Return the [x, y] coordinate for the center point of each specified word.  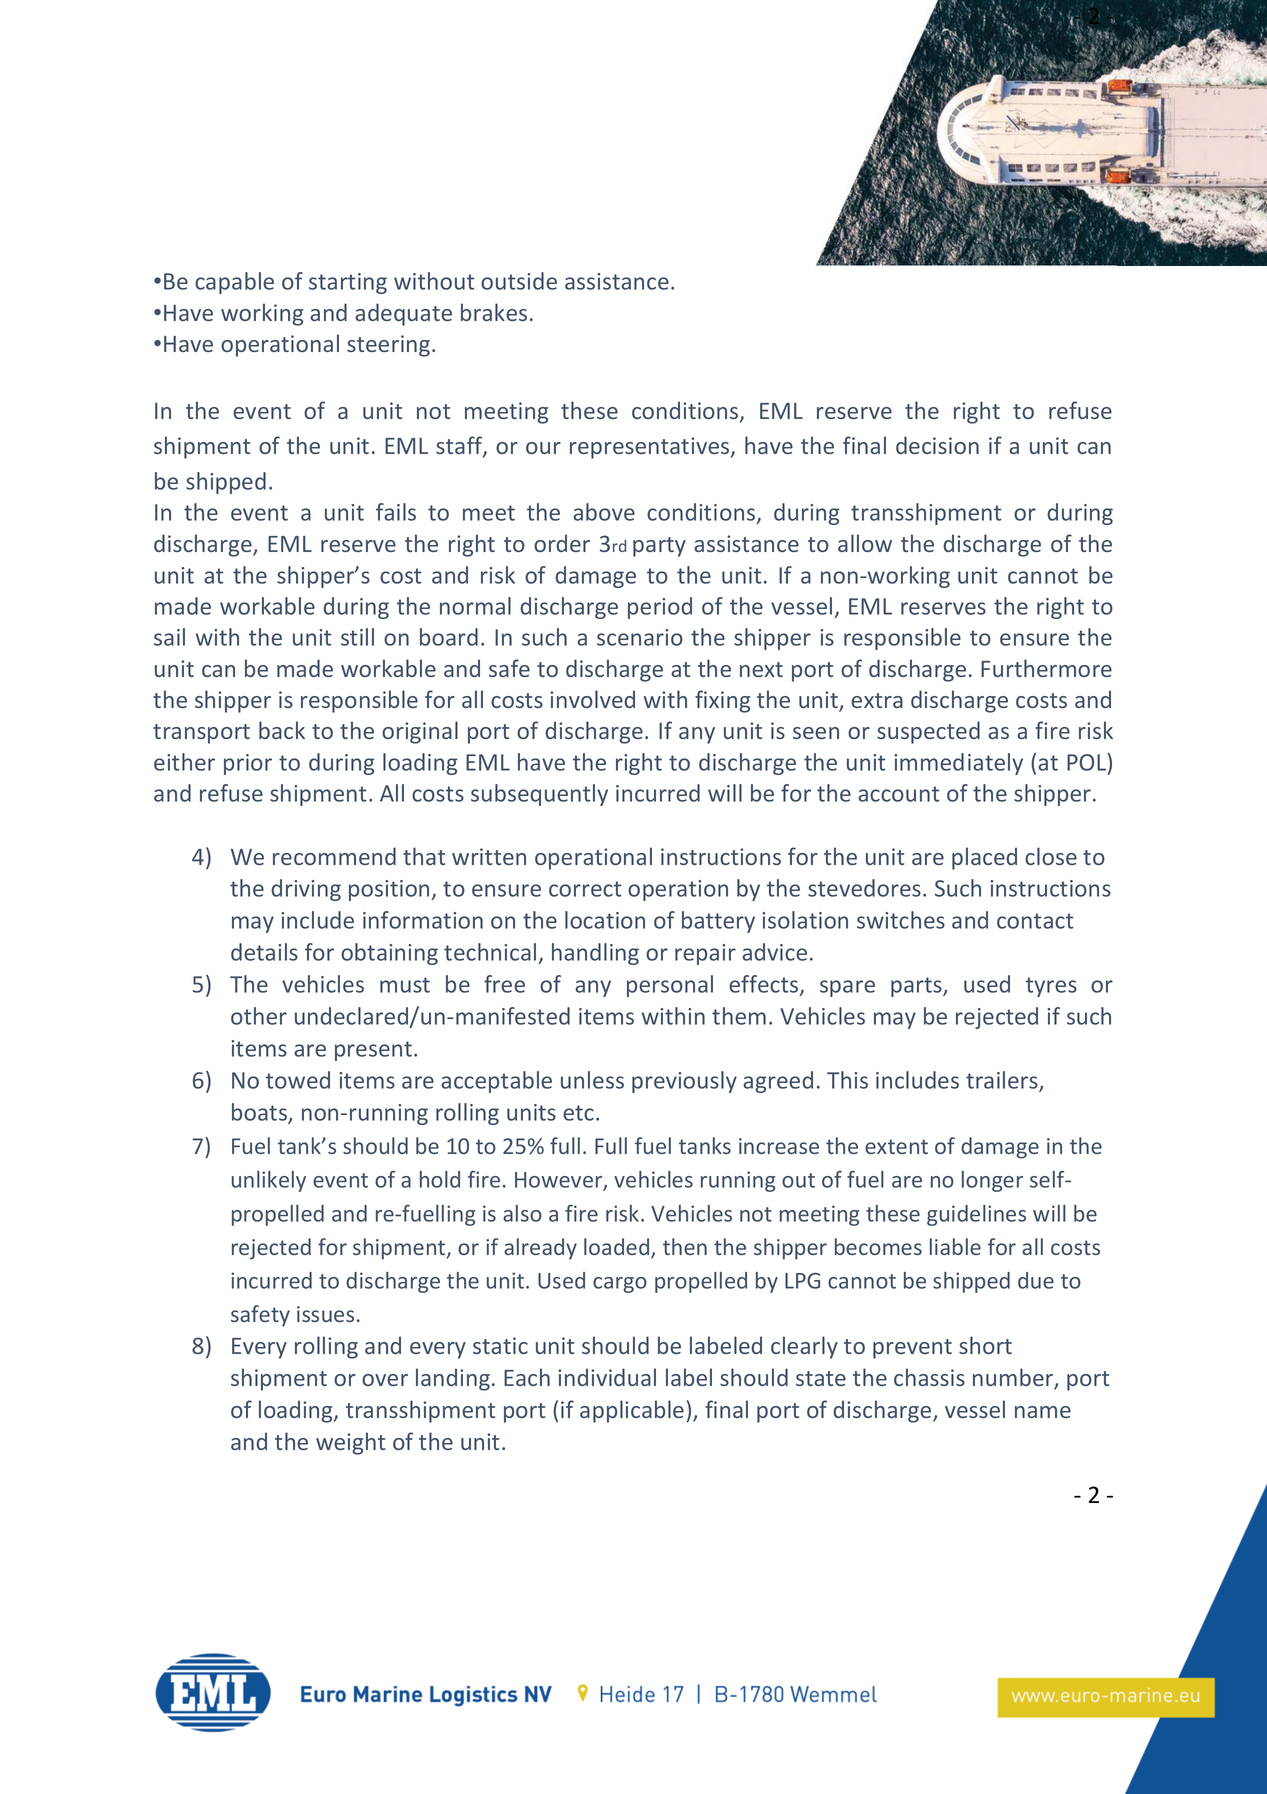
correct [585, 889]
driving [306, 890]
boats [260, 1113]
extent [896, 1146]
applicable [632, 1411]
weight [350, 1443]
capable [234, 283]
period [660, 608]
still [357, 637]
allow [865, 543]
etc [578, 1113]
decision [937, 445]
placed [984, 858]
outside [519, 281]
